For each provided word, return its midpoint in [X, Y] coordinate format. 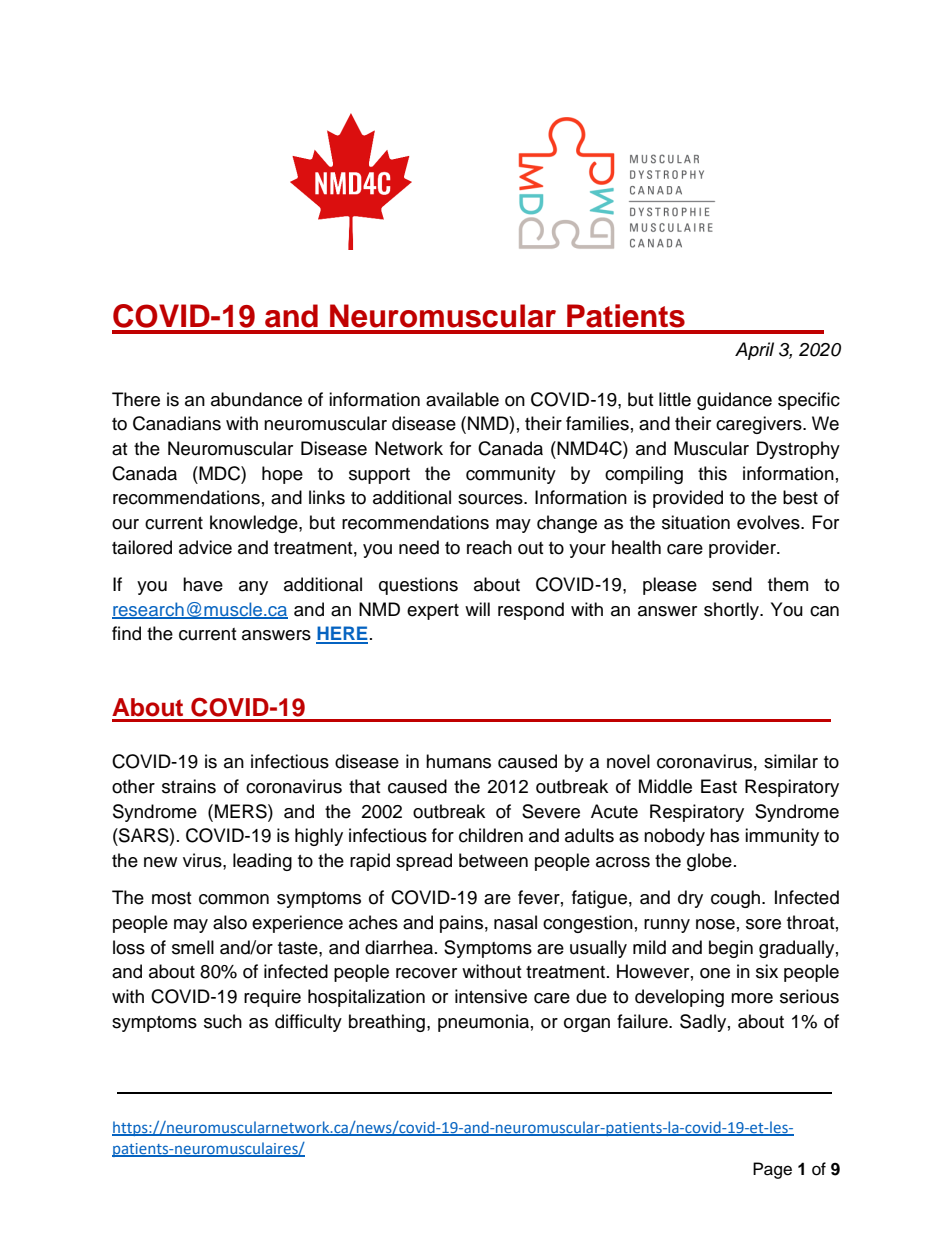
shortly [732, 611]
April [754, 351]
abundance [256, 399]
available [462, 399]
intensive [491, 996]
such [223, 1021]
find [126, 633]
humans [458, 761]
